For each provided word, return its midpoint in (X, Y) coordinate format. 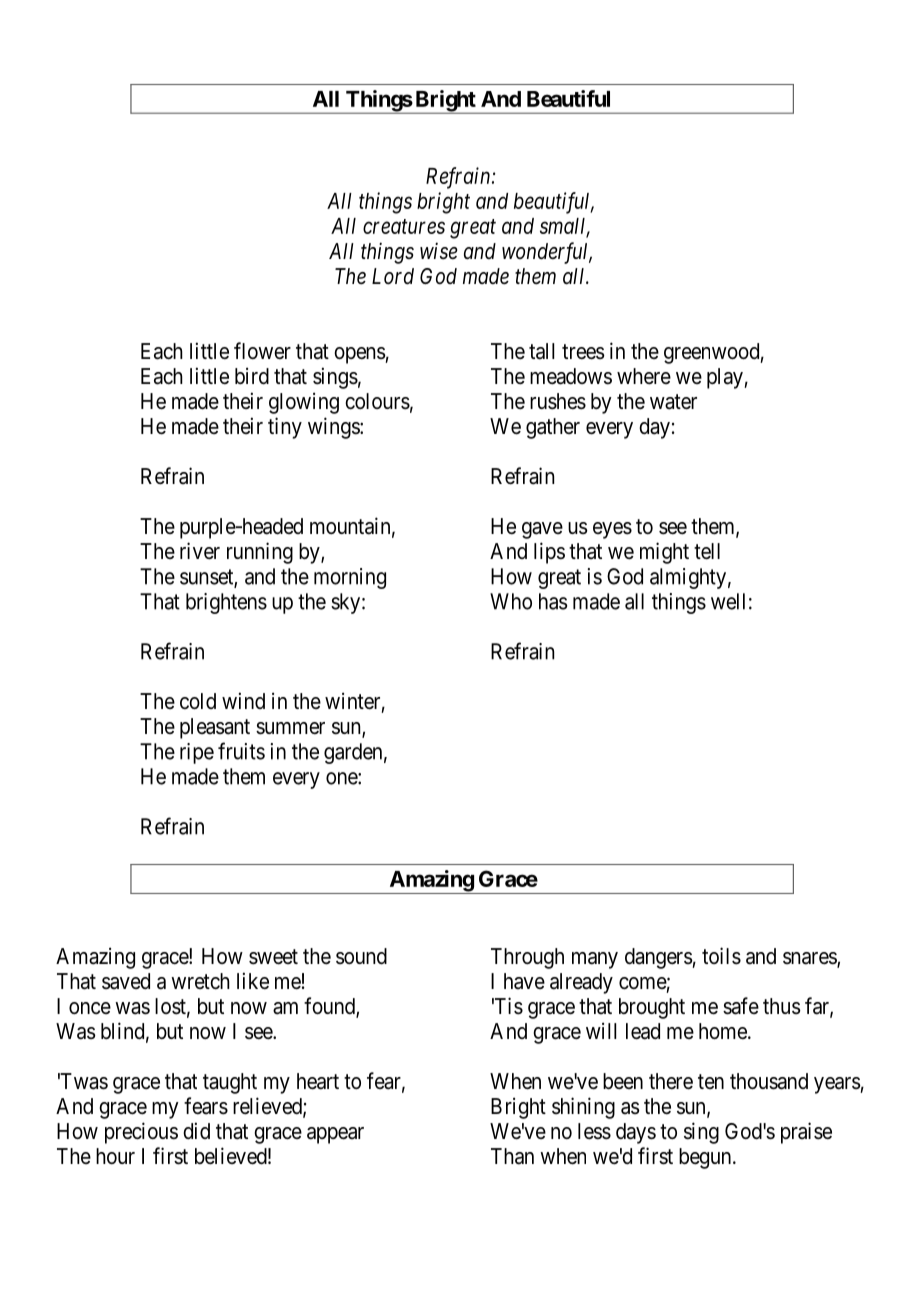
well (728, 601)
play (726, 378)
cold (198, 701)
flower (262, 351)
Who (511, 601)
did (196, 1130)
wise (439, 251)
